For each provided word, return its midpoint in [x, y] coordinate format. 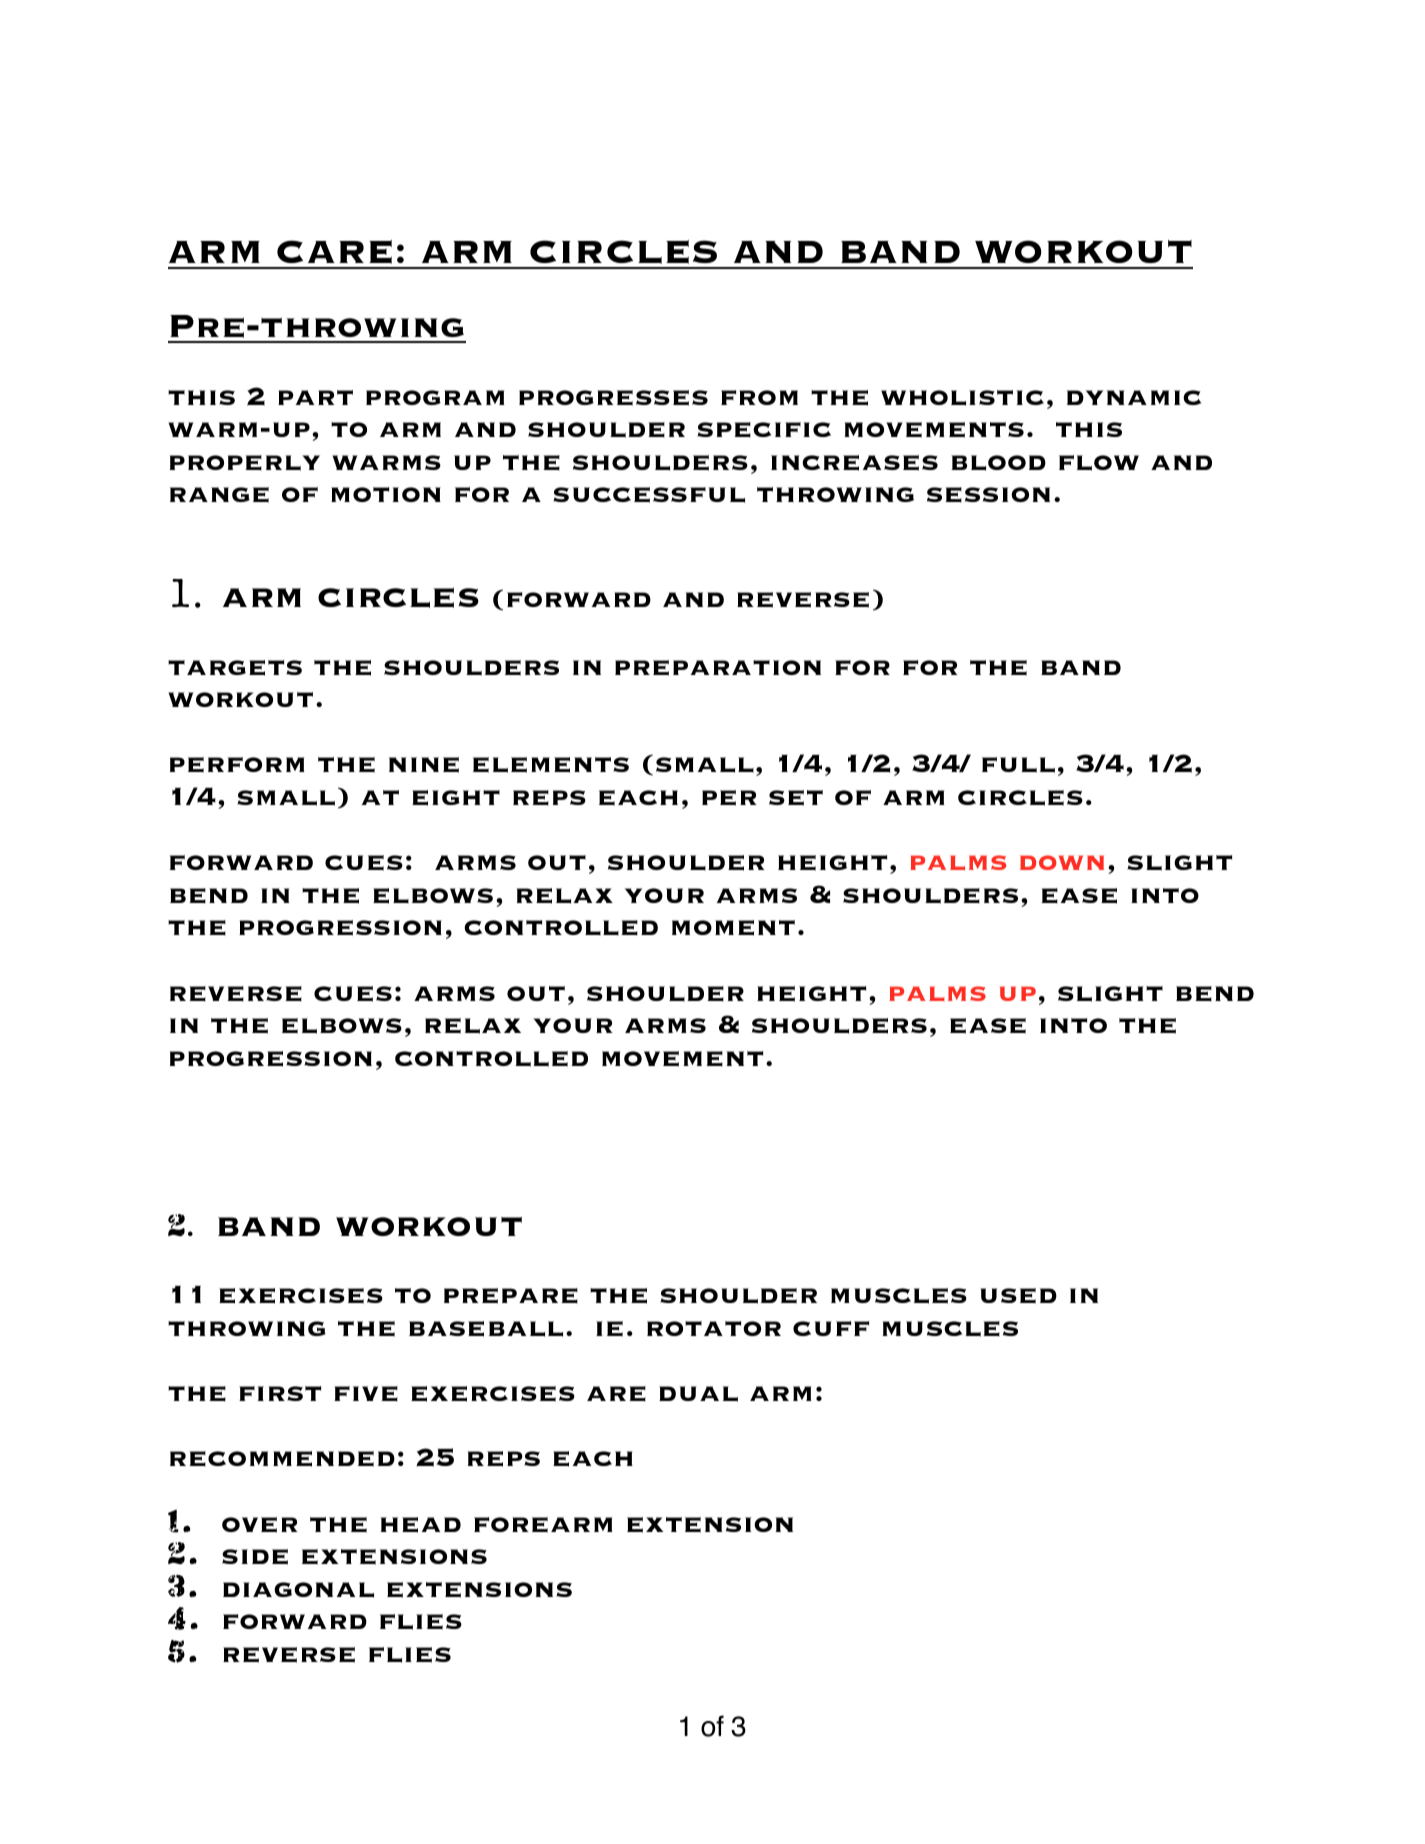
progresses [613, 398]
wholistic [962, 398]
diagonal [298, 1590]
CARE [334, 252]
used [1018, 1296]
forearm [543, 1525]
